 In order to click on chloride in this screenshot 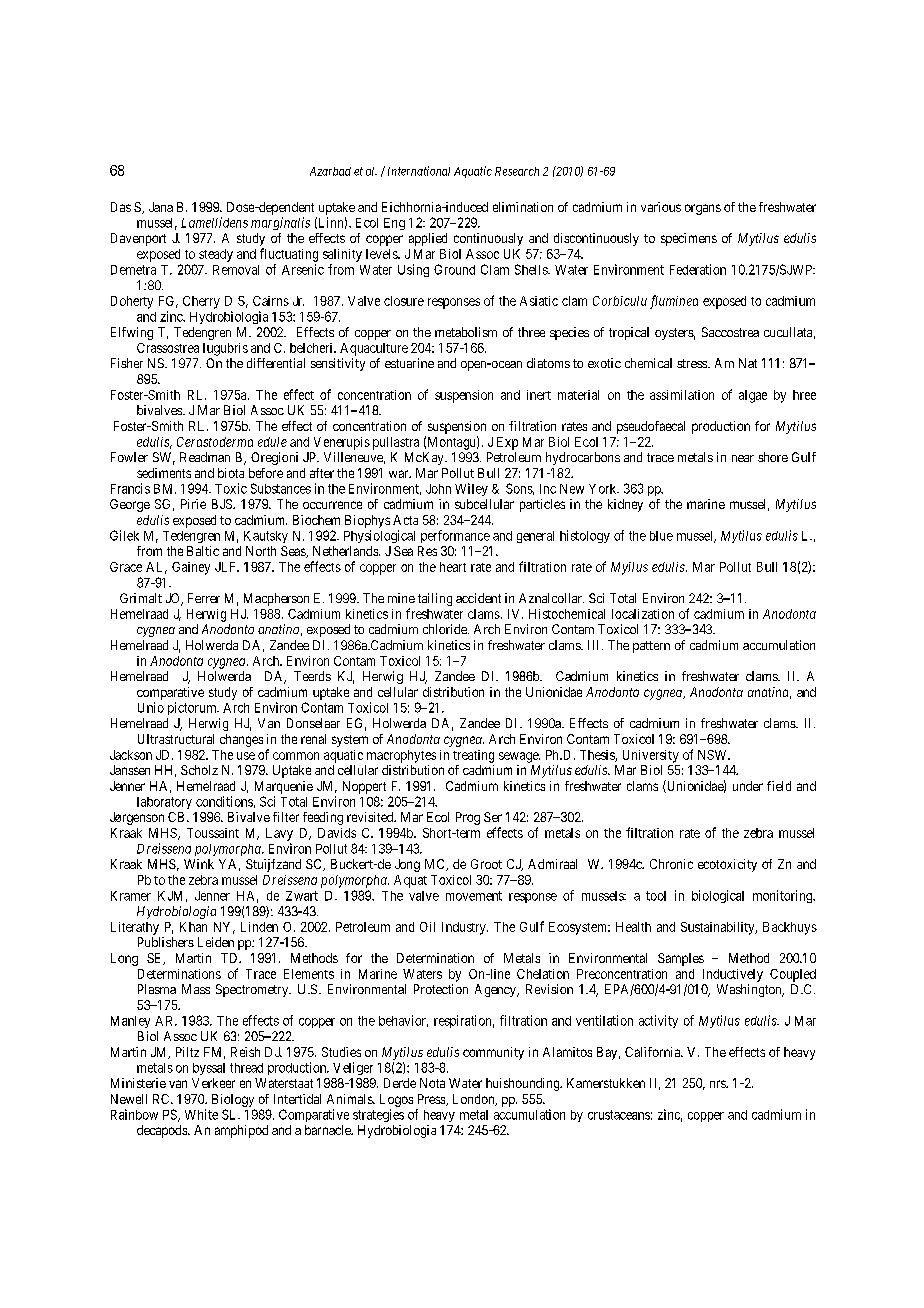, I will do `click(446, 629)`.
